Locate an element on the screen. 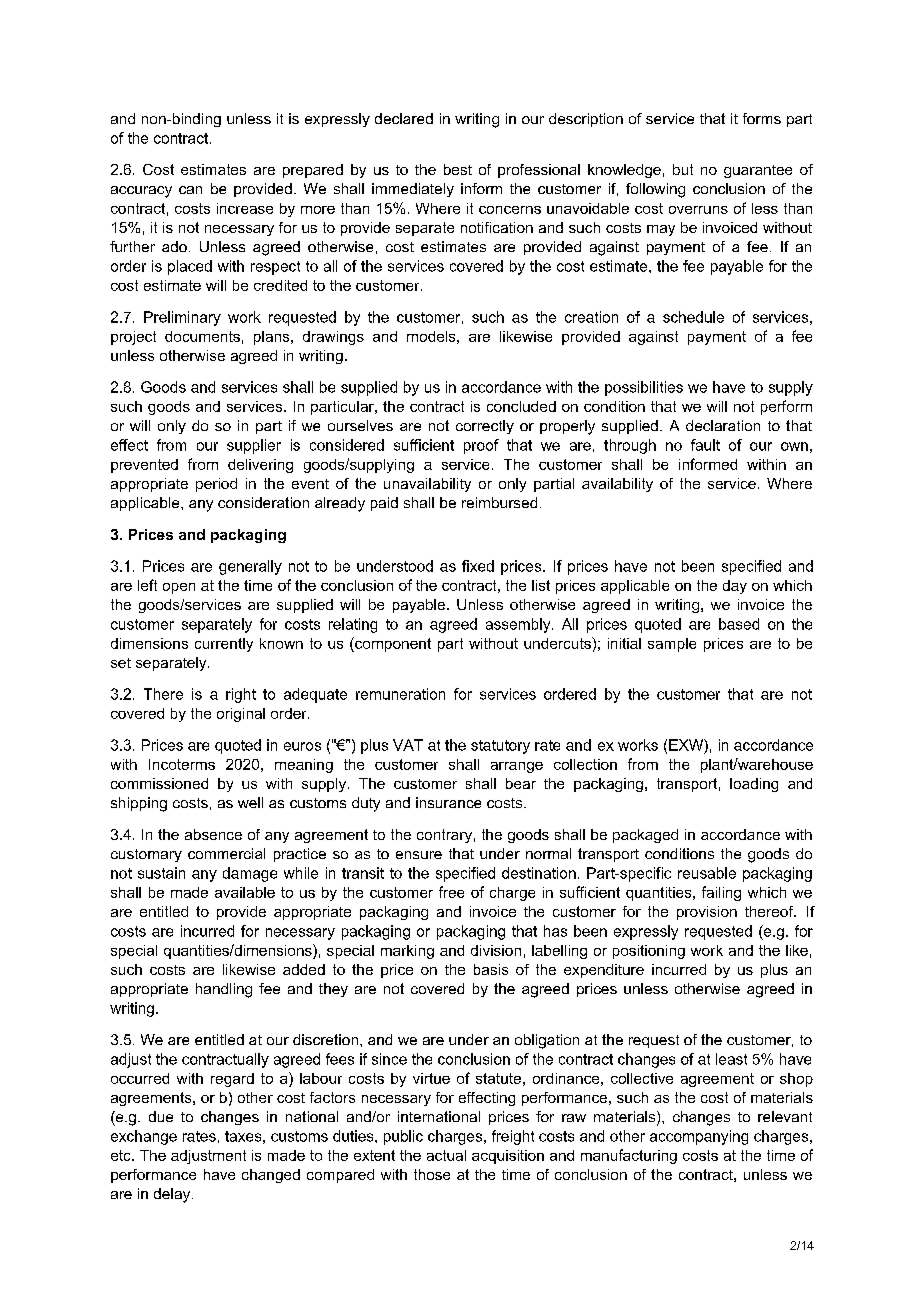 The width and height of the screenshot is (924, 1308). but is located at coordinates (683, 169).
